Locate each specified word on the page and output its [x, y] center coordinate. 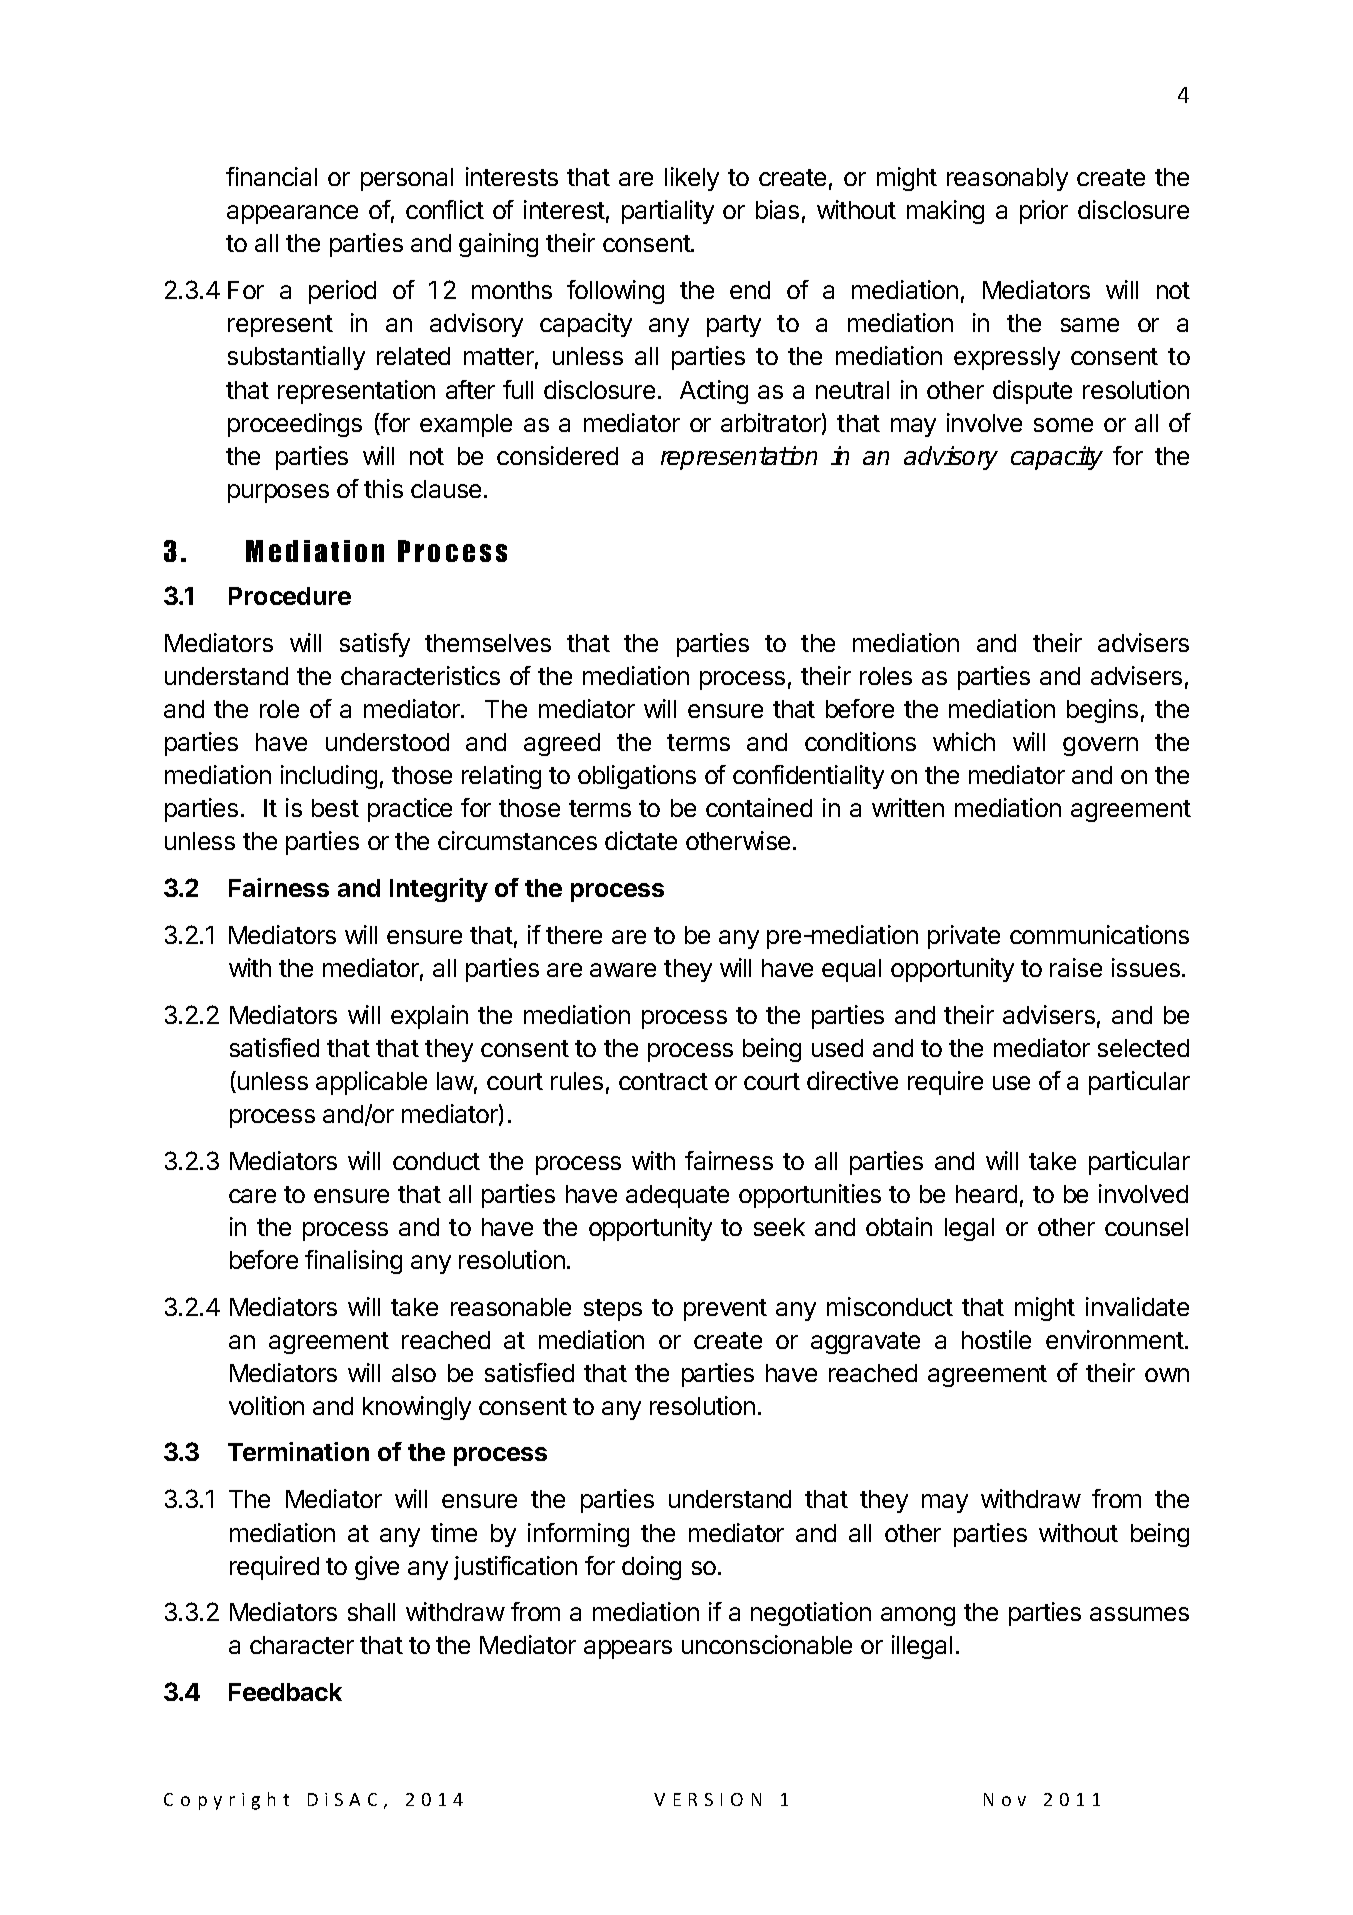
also [414, 1373]
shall [371, 1612]
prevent [725, 1310]
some [1063, 425]
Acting [714, 392]
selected [1143, 1048]
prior [1044, 212]
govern [1100, 746]
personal [407, 179]
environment [1115, 1339]
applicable [371, 1083]
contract [663, 1081]
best [335, 808]
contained [759, 807]
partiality [668, 212]
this [383, 488]
